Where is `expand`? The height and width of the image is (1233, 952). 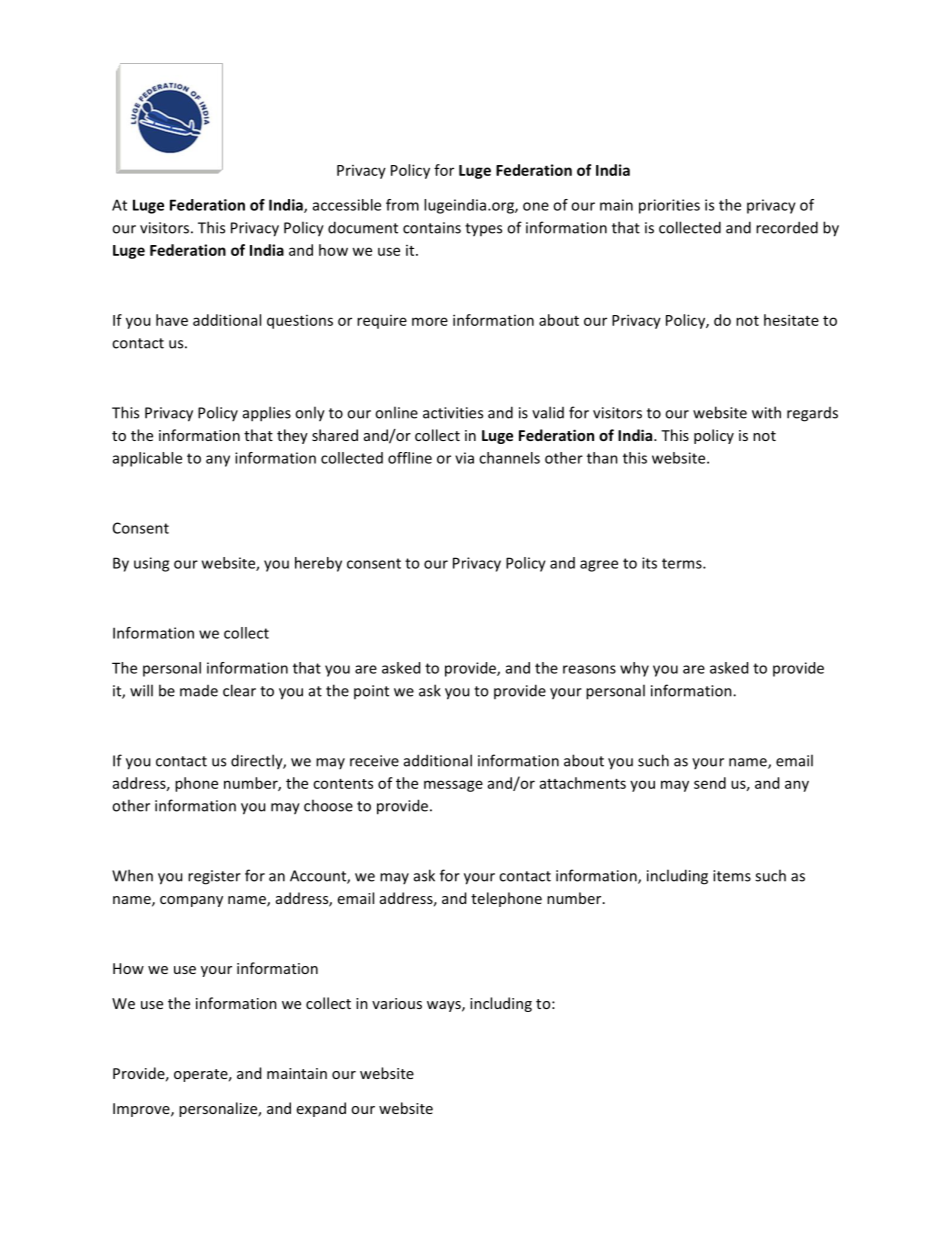 expand is located at coordinates (321, 1109).
